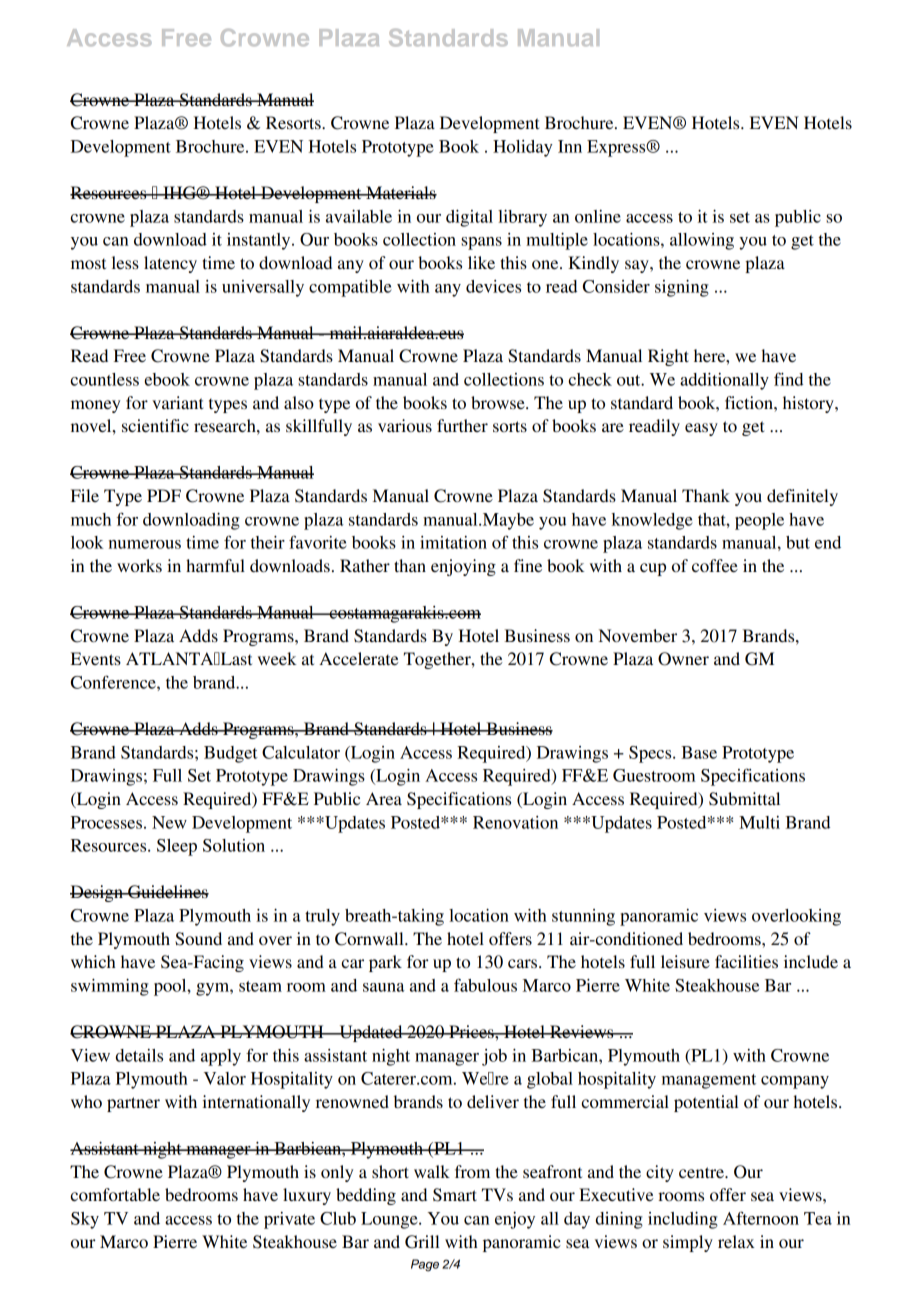  Describe the element at coordinates (469, 218) in the screenshot. I see `digital` at that location.
